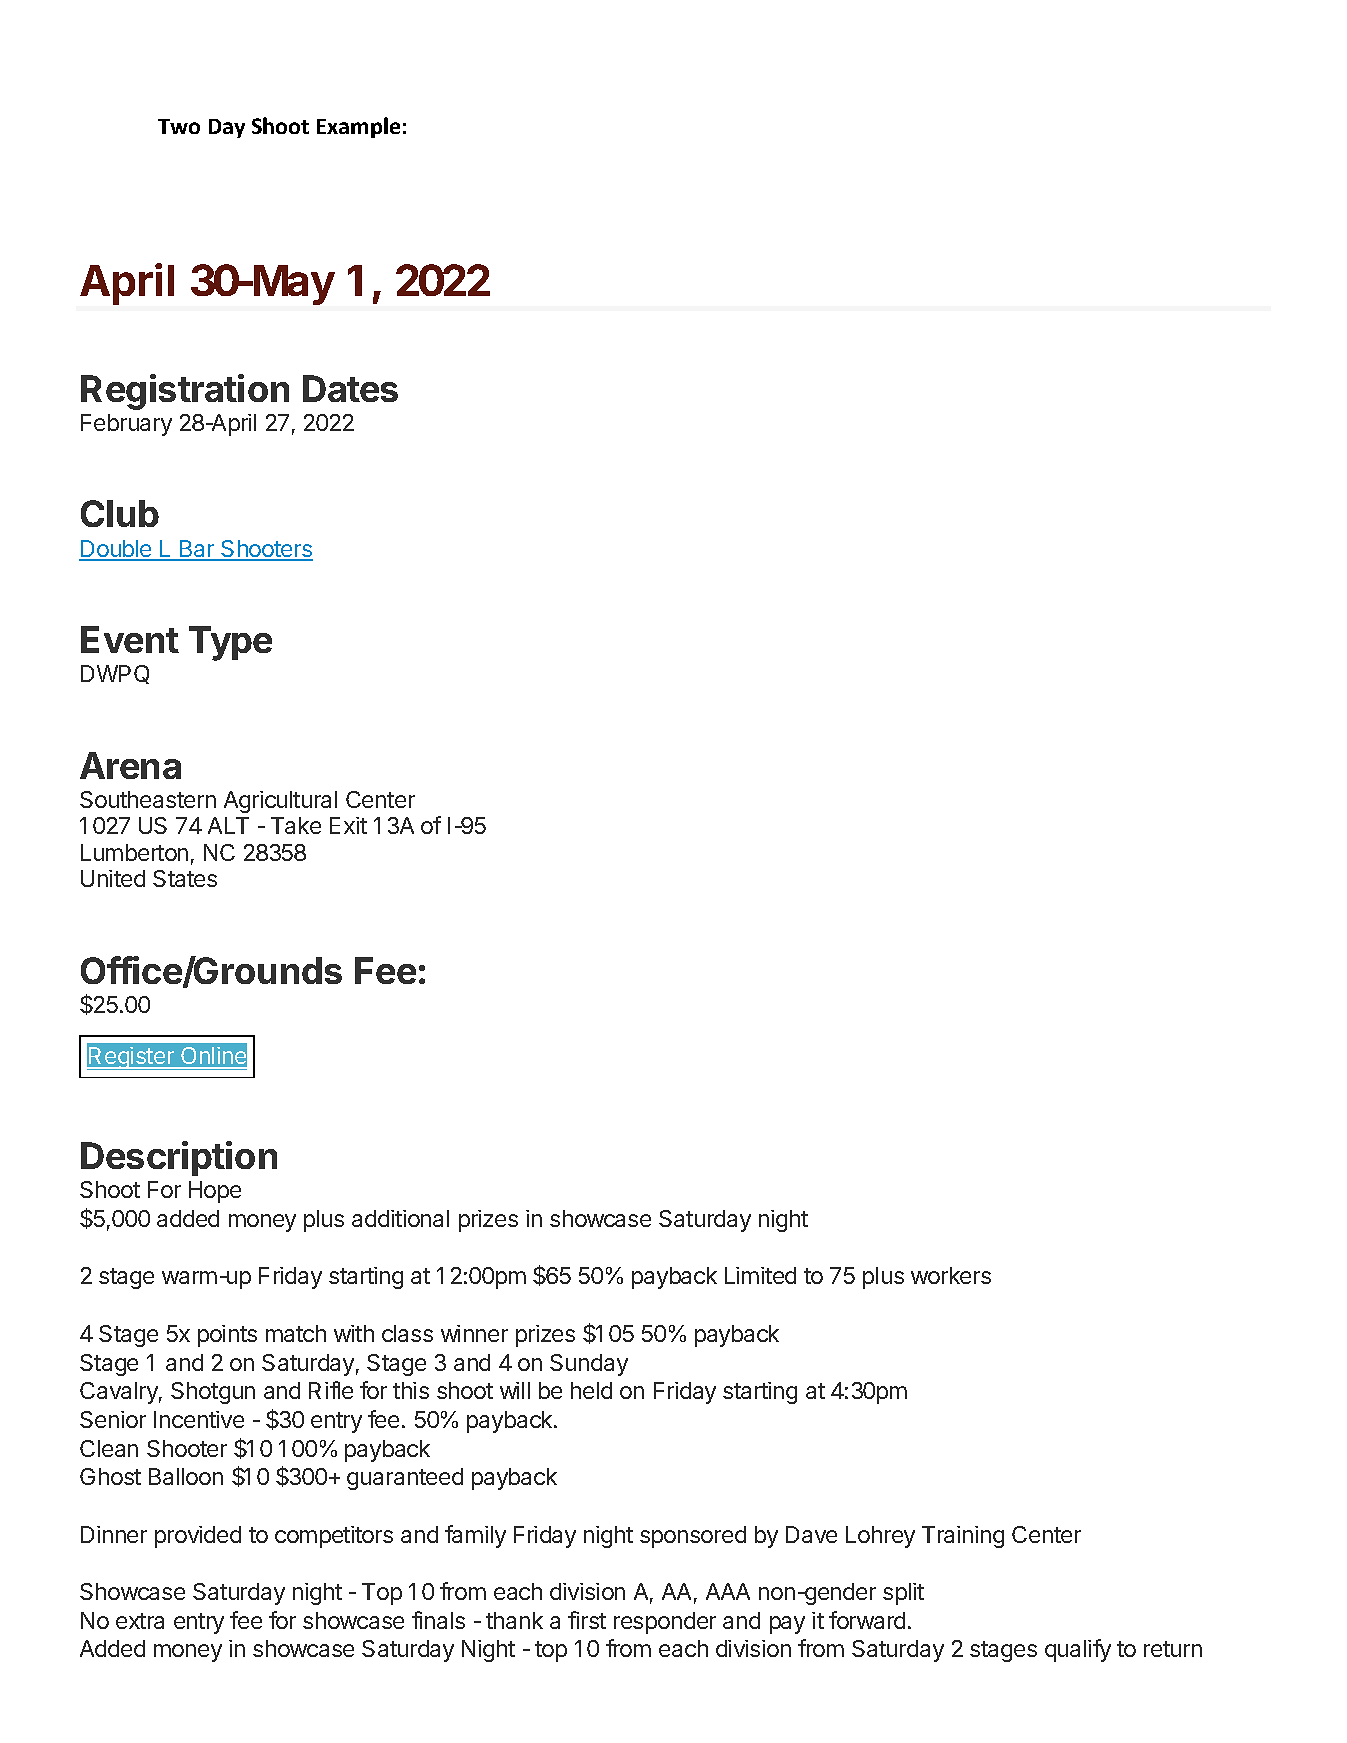 The image size is (1347, 1743). What do you see at coordinates (348, 825) in the screenshot?
I see `Exit` at bounding box center [348, 825].
